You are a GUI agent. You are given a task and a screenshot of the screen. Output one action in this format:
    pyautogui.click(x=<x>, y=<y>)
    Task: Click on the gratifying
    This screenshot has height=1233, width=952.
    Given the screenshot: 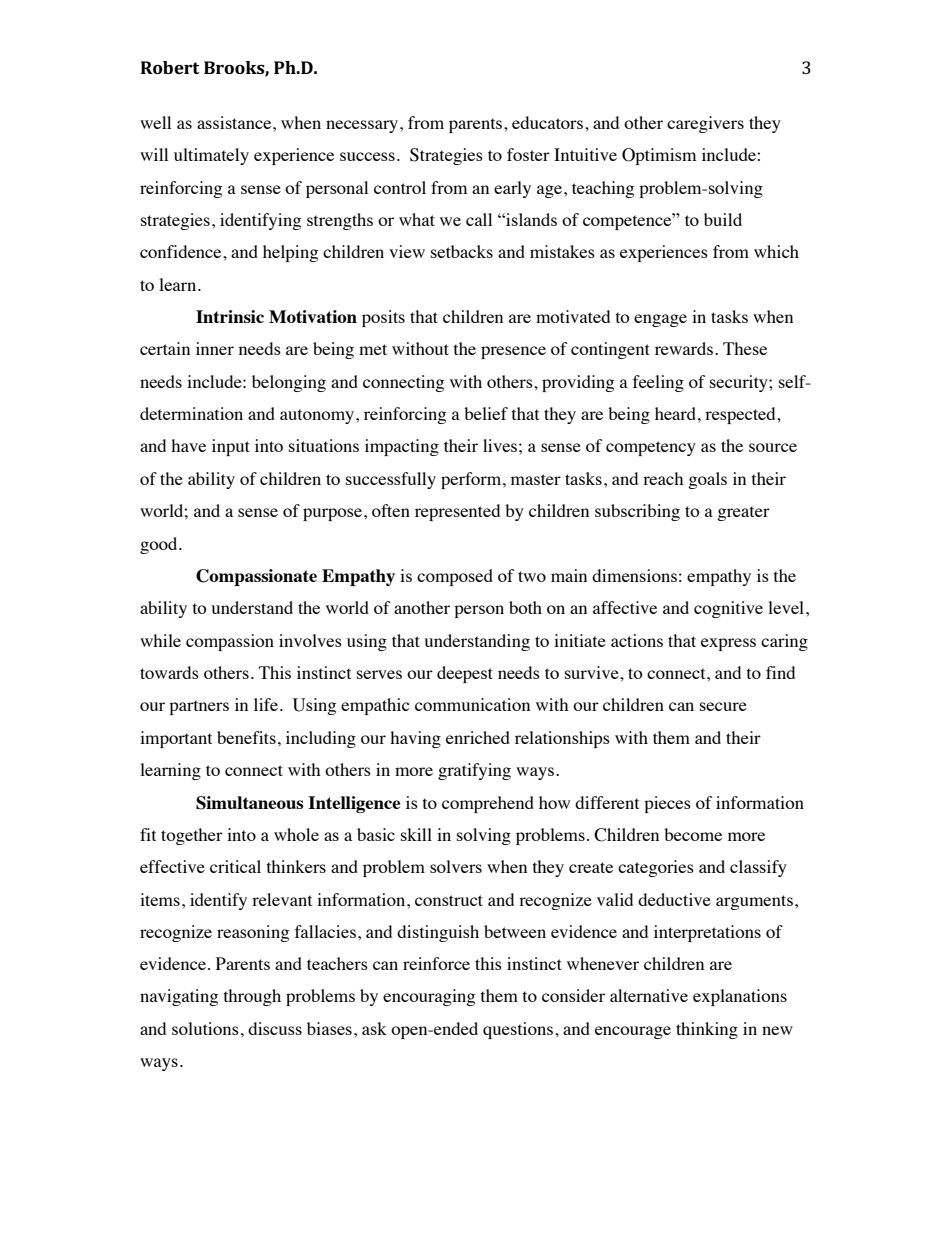 What is the action you would take?
    pyautogui.click(x=474, y=771)
